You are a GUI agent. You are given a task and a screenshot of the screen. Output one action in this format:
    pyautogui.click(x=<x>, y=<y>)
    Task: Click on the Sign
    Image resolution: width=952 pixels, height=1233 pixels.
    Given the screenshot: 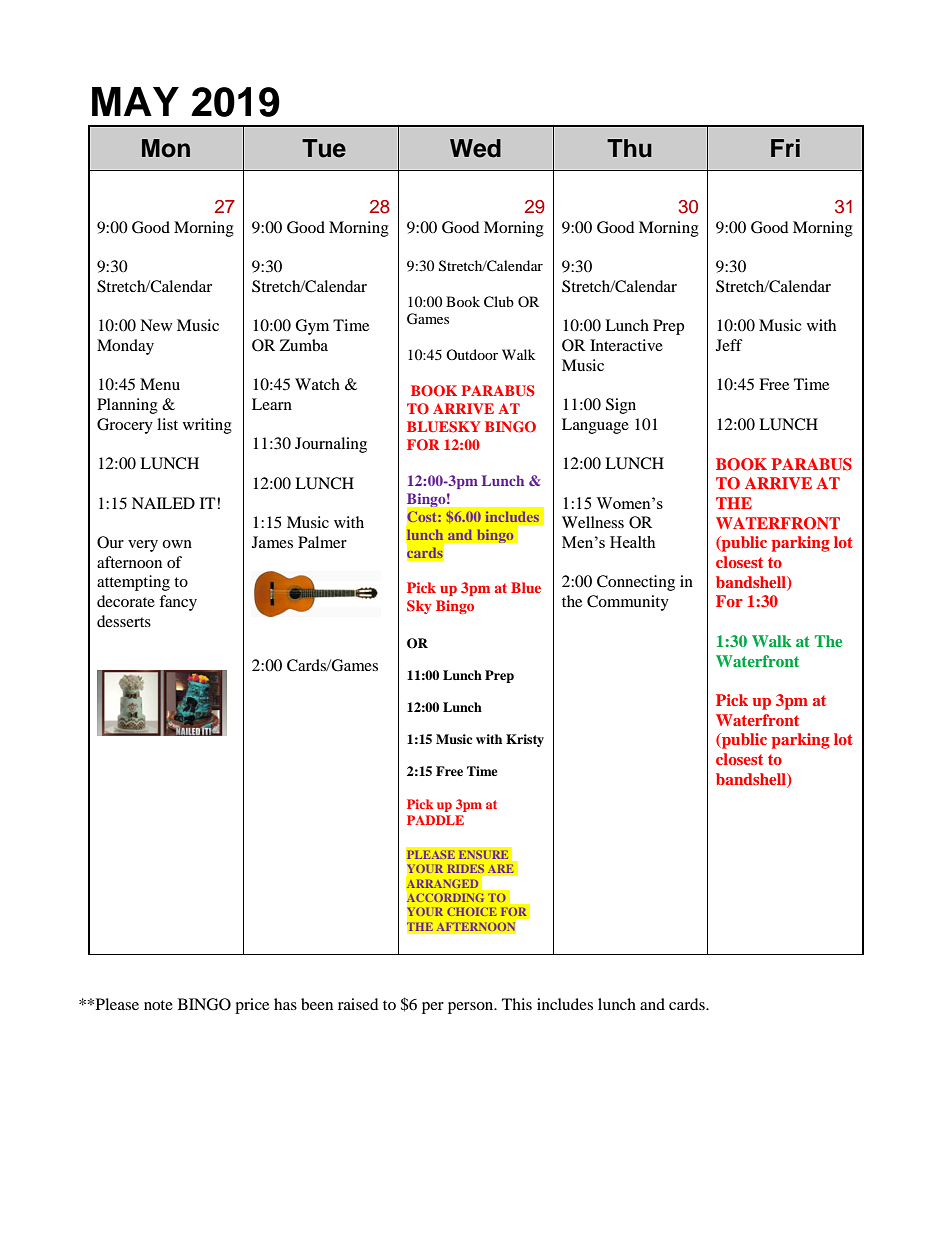 What is the action you would take?
    pyautogui.click(x=621, y=406)
